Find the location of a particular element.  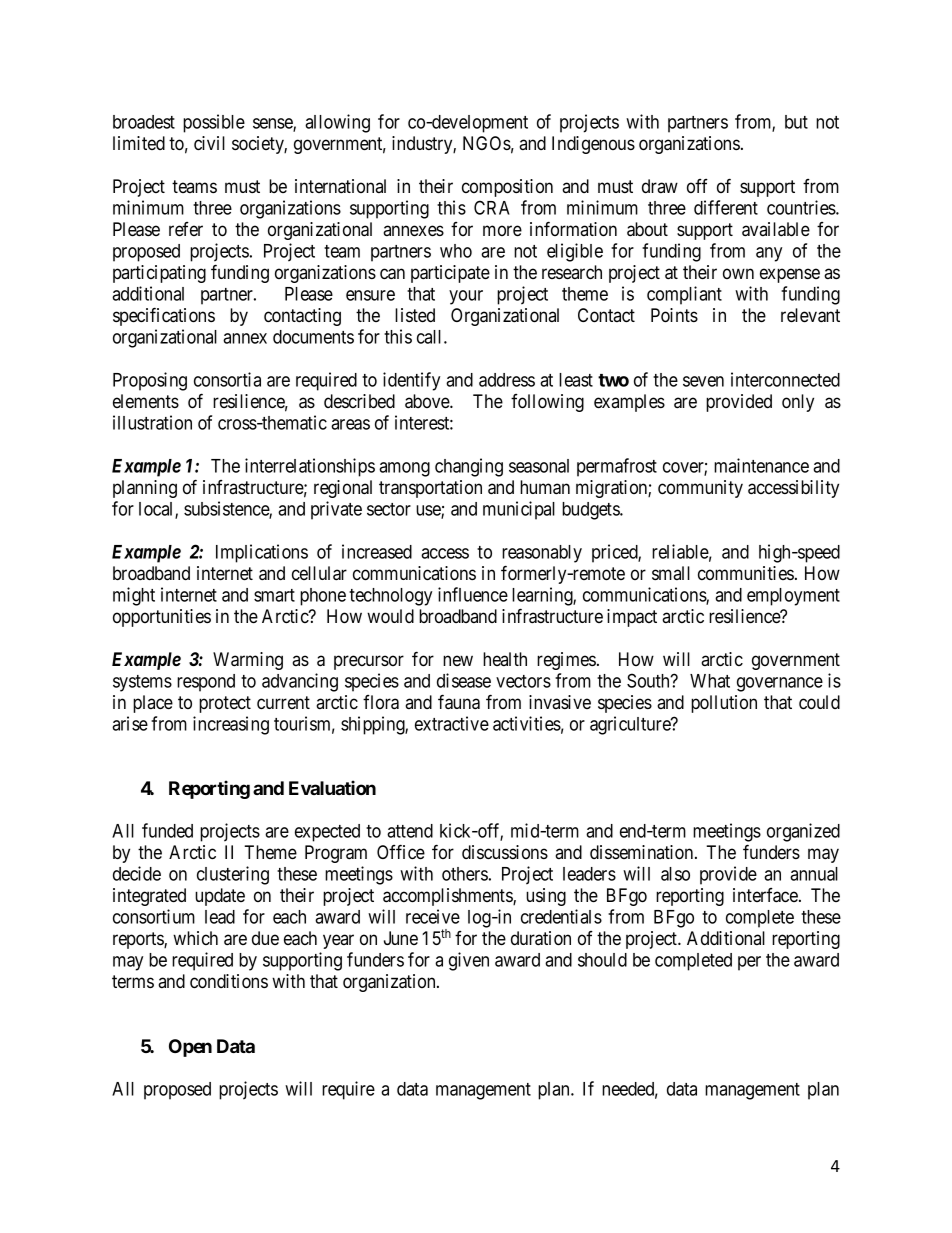

increasing is located at coordinates (231, 725).
